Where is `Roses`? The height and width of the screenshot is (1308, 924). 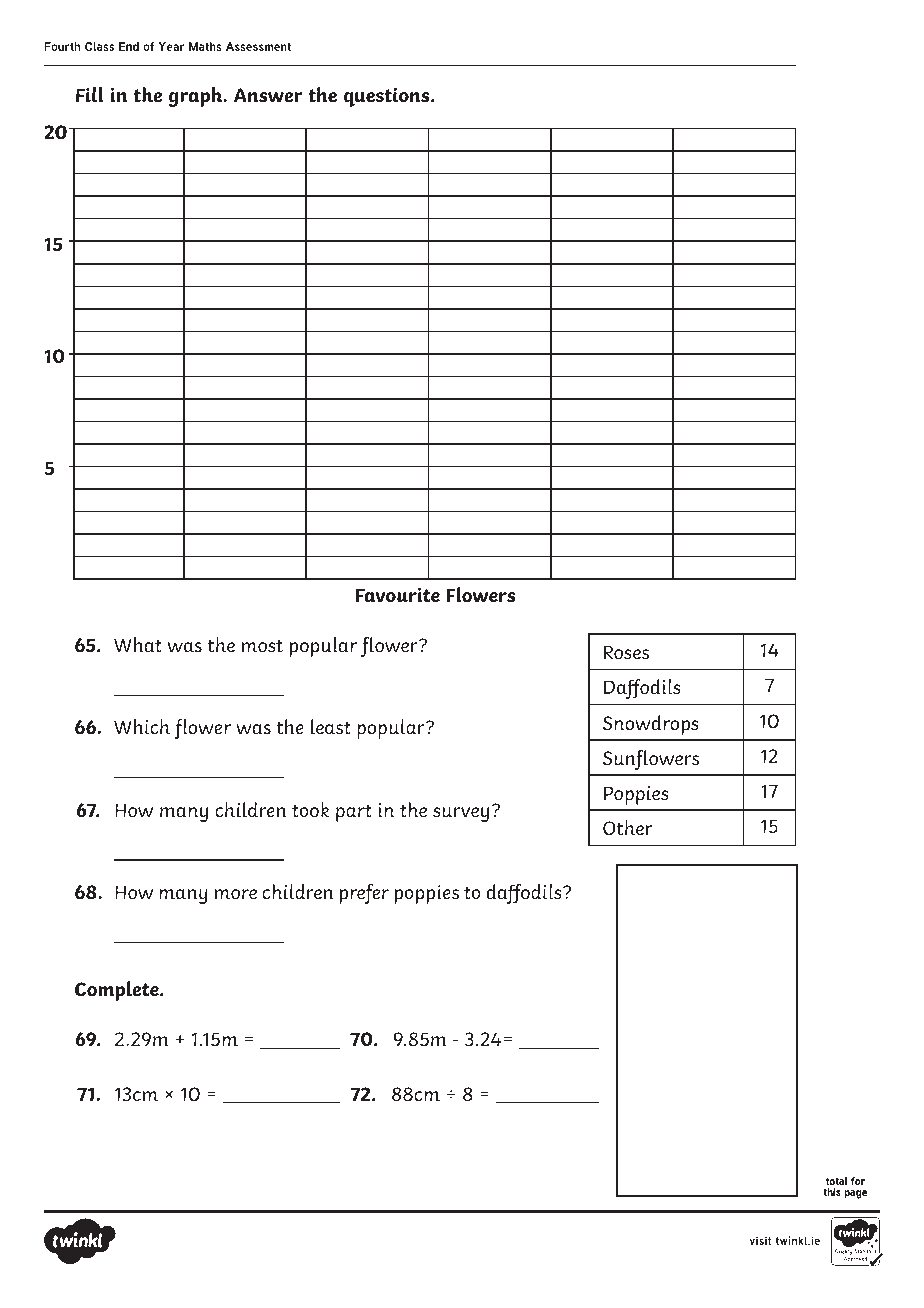
Roses is located at coordinates (626, 652).
